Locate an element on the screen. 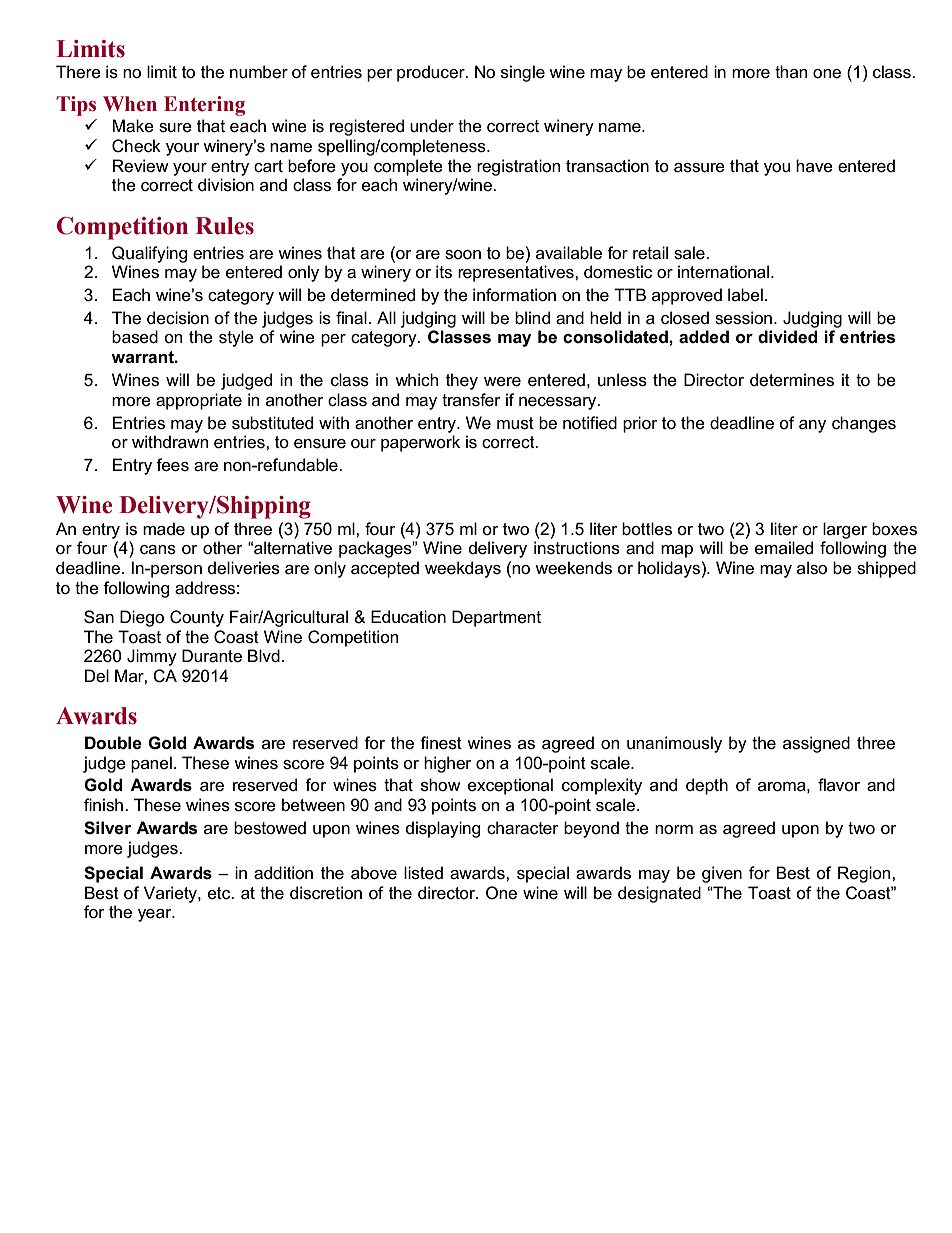 This screenshot has height=1233, width=952. single is located at coordinates (523, 73).
